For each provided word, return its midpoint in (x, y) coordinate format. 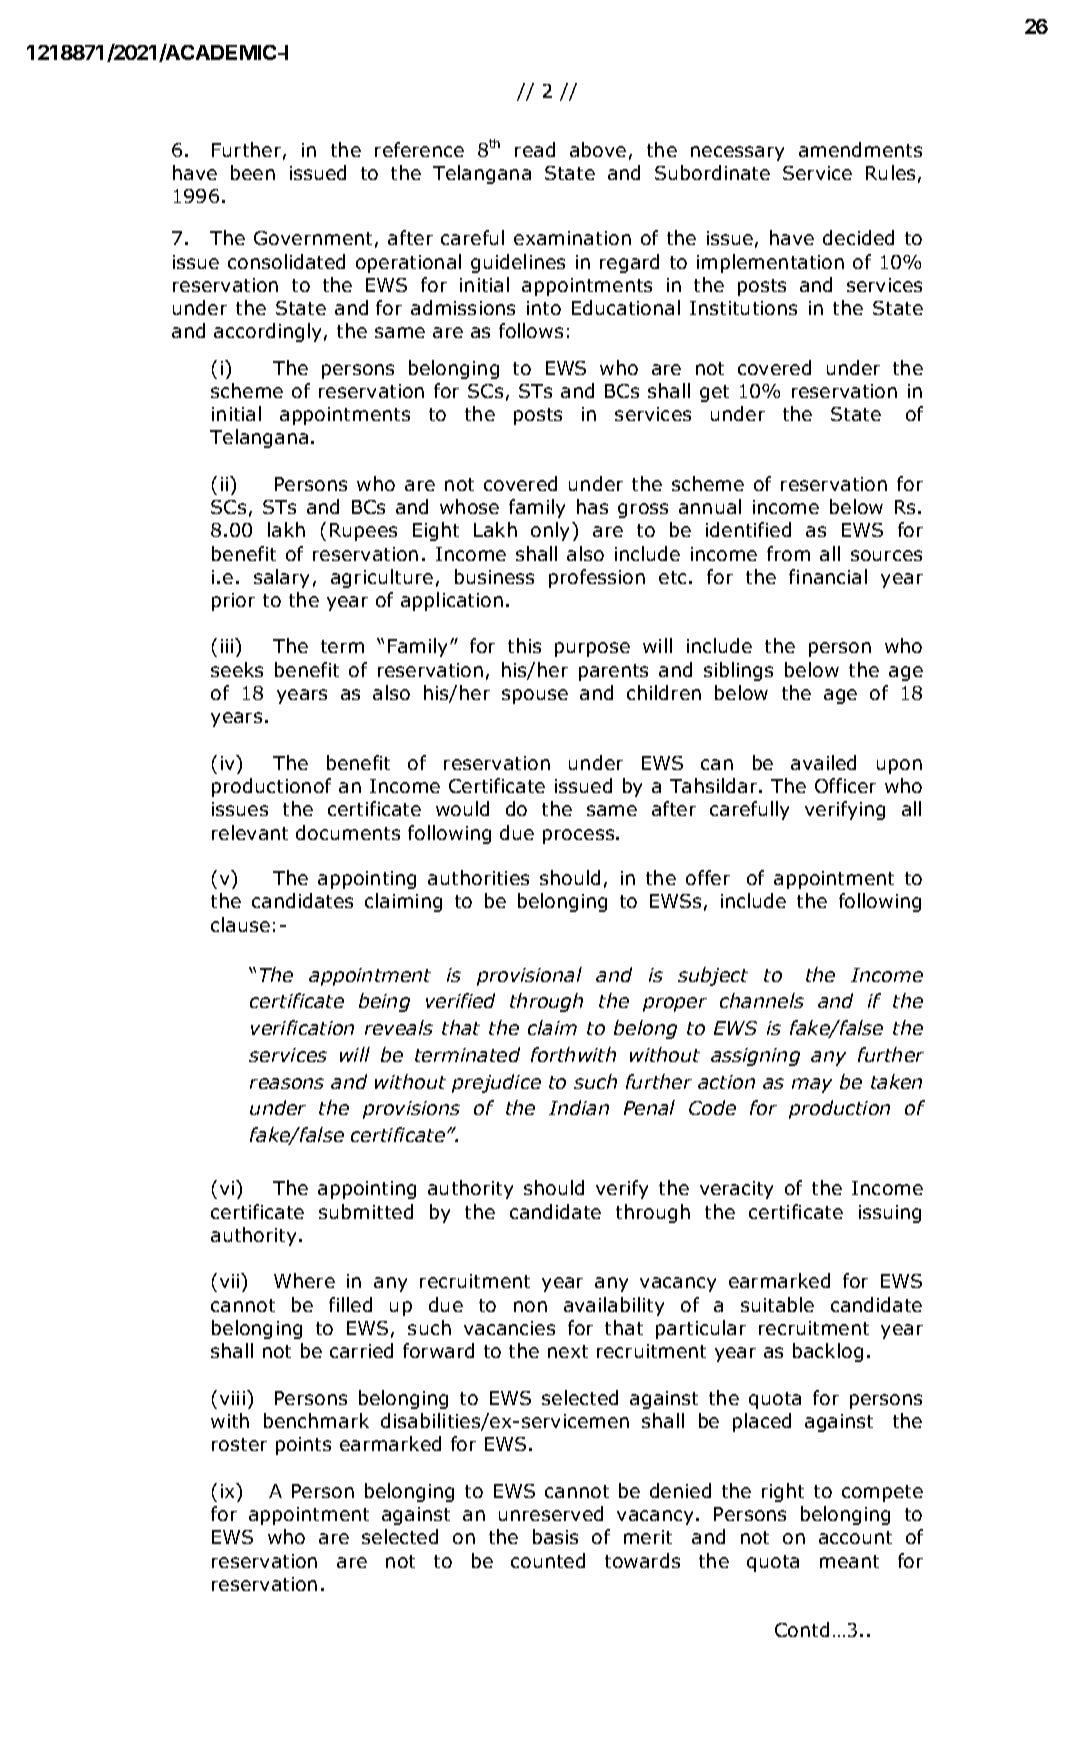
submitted (366, 1211)
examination (572, 238)
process (580, 836)
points (303, 1446)
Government (313, 238)
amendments (860, 149)
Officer (845, 785)
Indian (579, 1107)
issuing (890, 1214)
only (552, 531)
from (788, 553)
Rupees (363, 532)
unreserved (551, 1513)
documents (348, 832)
